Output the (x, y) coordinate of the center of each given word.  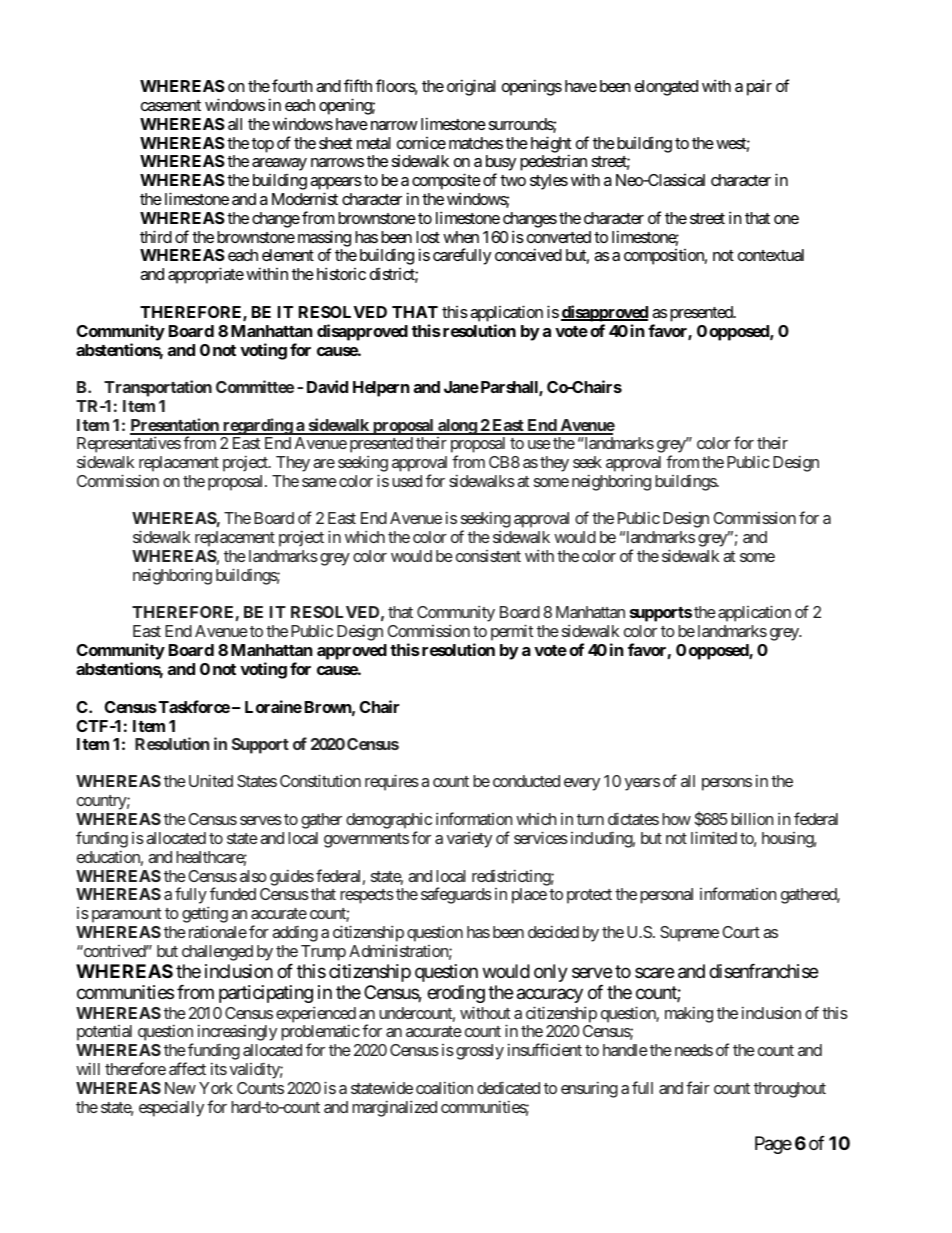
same (319, 482)
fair (698, 1087)
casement (171, 105)
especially (171, 1108)
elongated (666, 88)
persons (727, 784)
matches (476, 143)
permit (512, 632)
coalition (444, 1087)
